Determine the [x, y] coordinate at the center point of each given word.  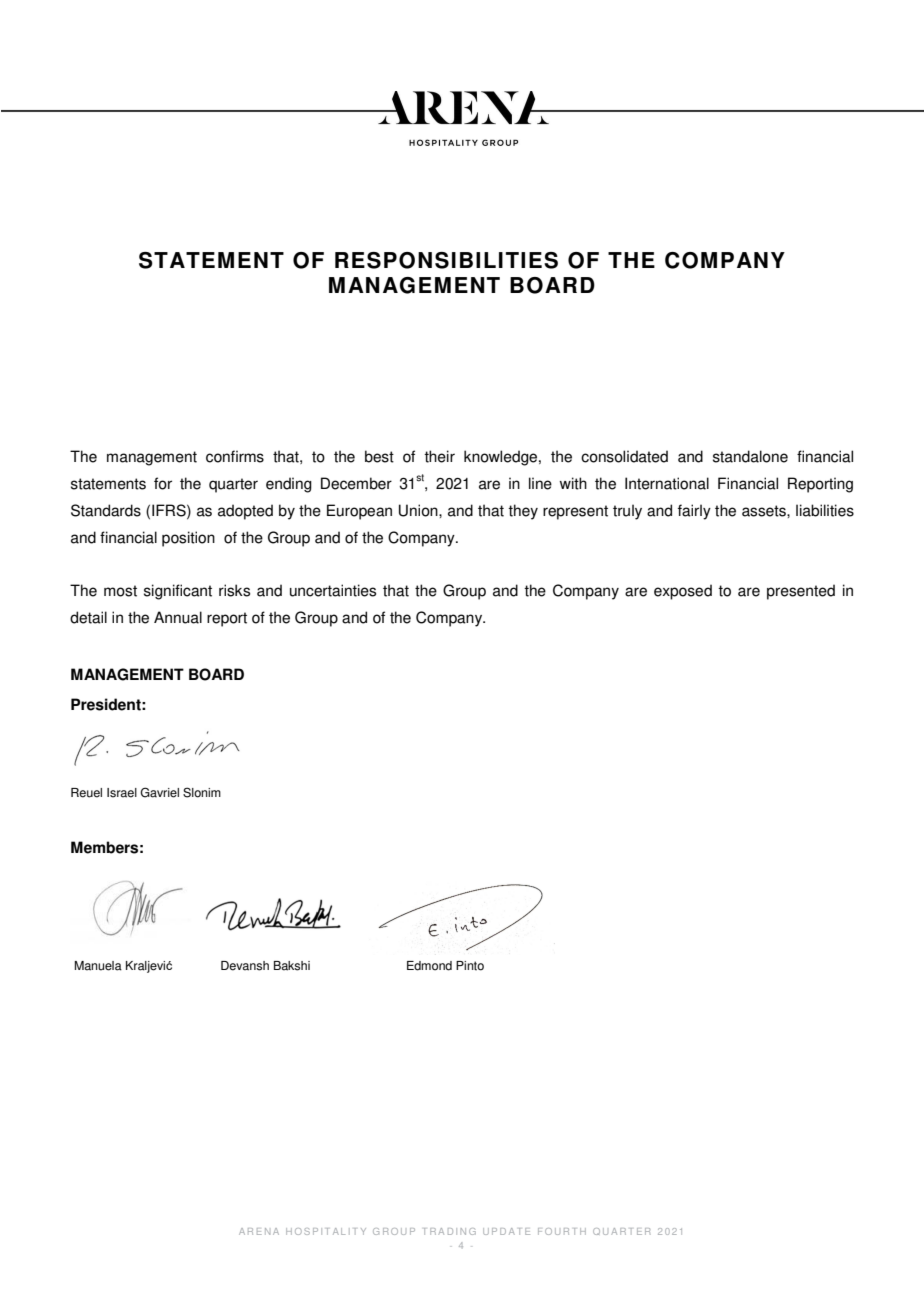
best [379, 456]
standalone [750, 456]
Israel [122, 793]
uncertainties [333, 590]
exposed [683, 592]
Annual [178, 617]
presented [801, 592]
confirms [235, 456]
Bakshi [292, 966]
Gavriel [159, 792]
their [439, 456]
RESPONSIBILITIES [446, 260]
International [667, 483]
